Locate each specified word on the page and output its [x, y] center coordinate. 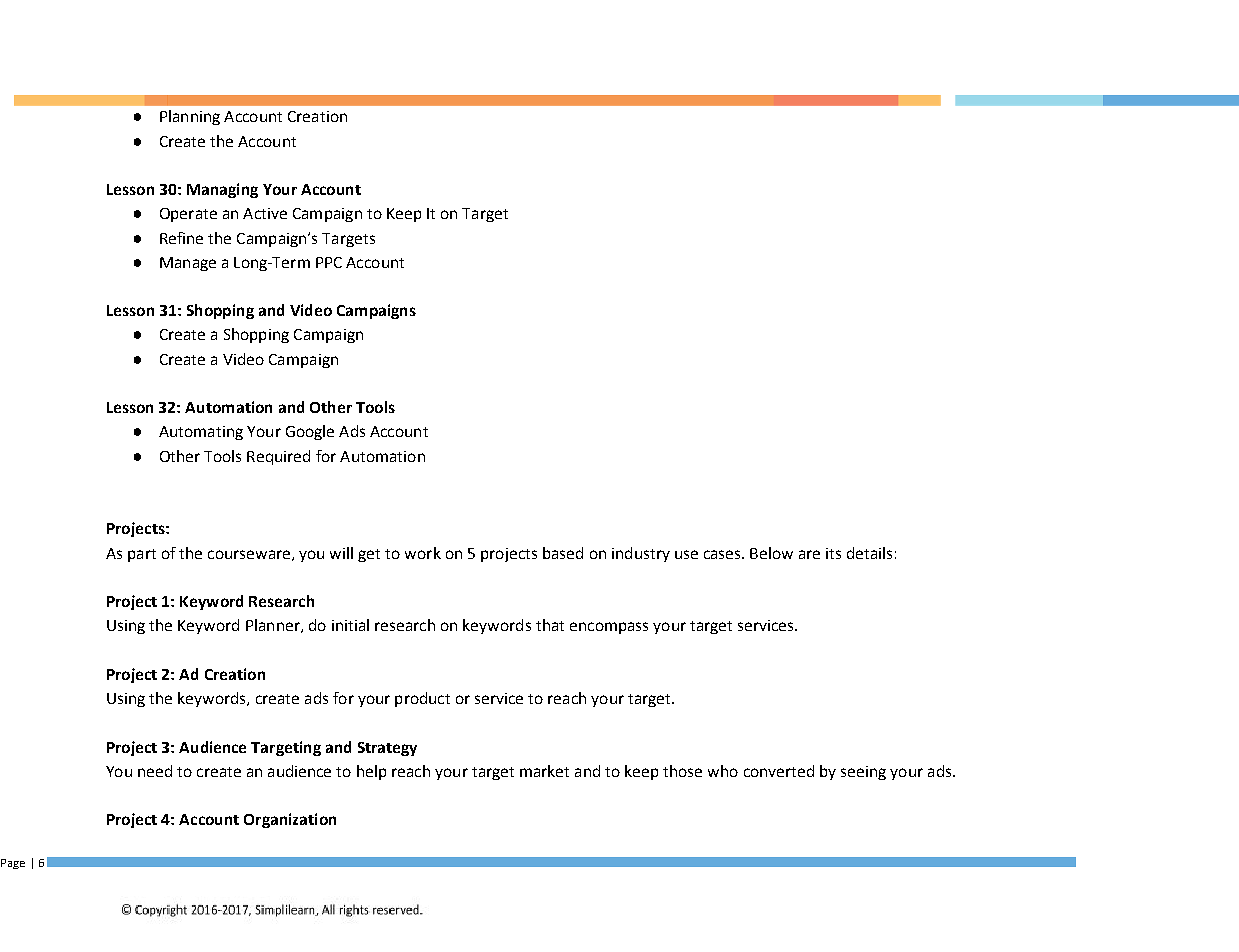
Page [13, 864]
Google [310, 432]
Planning [190, 117]
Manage [188, 264]
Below [771, 553]
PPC [329, 262]
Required [278, 457]
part [142, 555]
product [422, 699]
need [155, 771]
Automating [201, 433]
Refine [181, 238]
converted [779, 771]
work [423, 553]
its [833, 553]
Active [265, 213]
